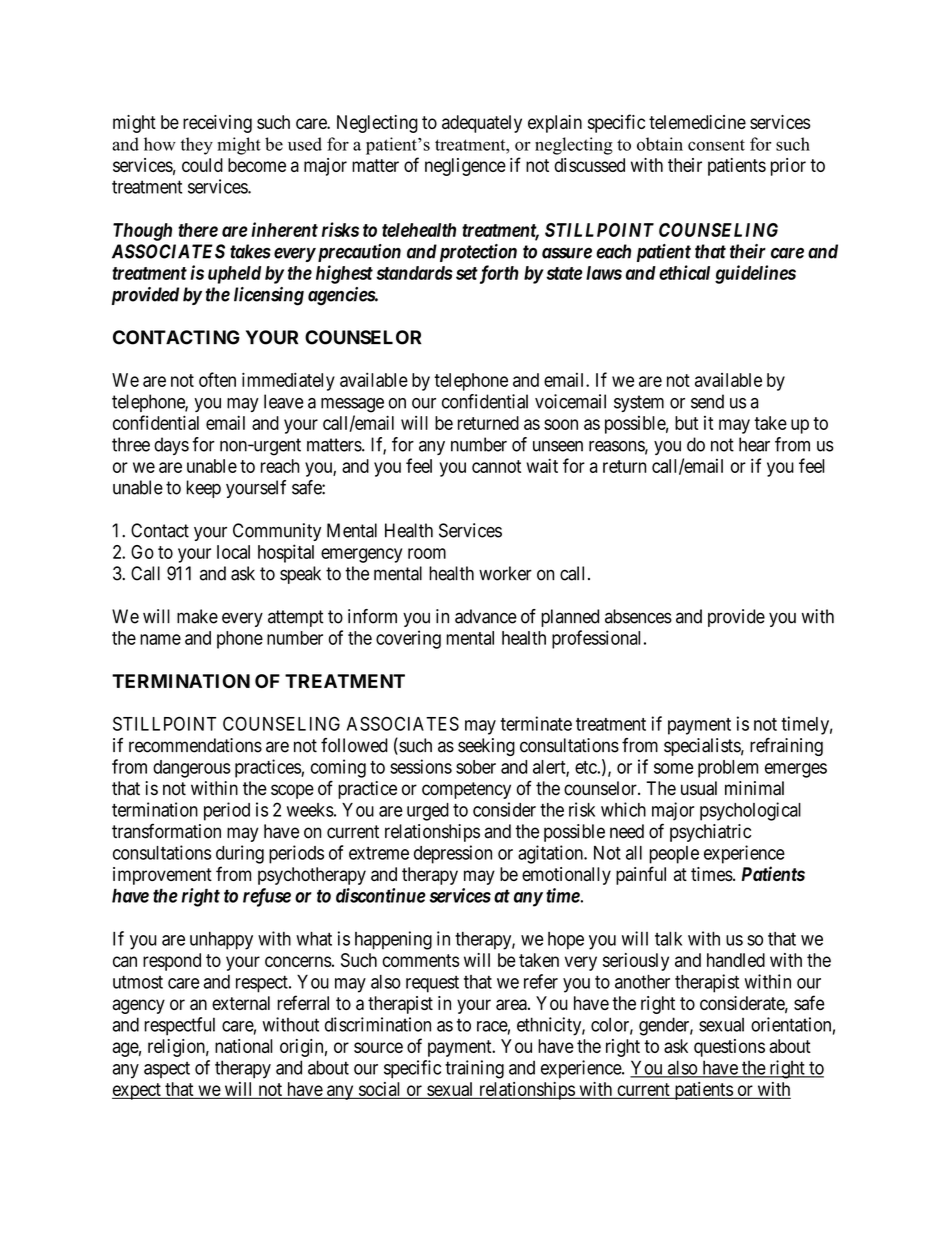 The width and height of the document is (952, 1233). I want to click on they, so click(197, 146).
